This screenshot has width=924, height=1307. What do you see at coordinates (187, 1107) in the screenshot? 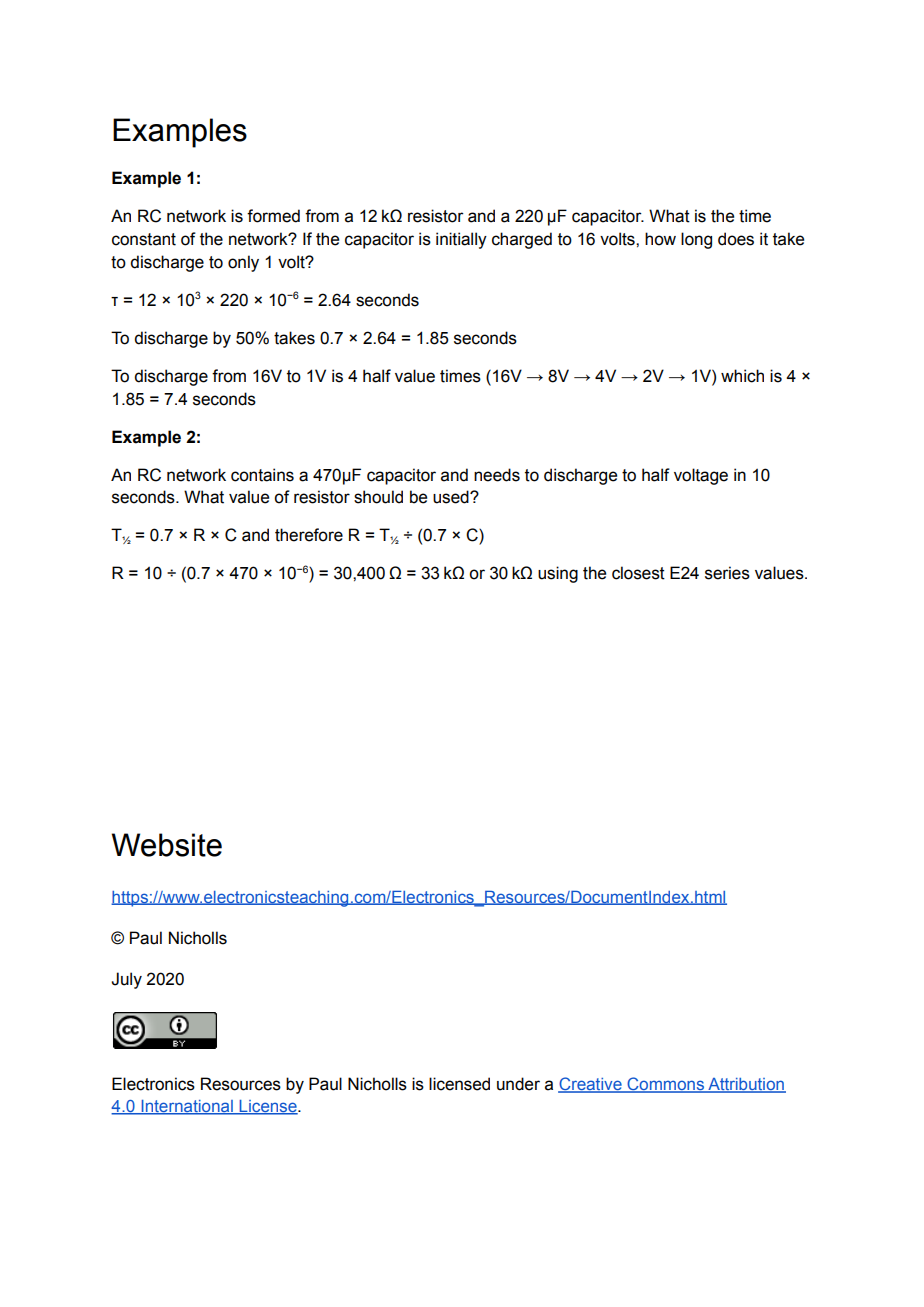
I see `International` at bounding box center [187, 1107].
